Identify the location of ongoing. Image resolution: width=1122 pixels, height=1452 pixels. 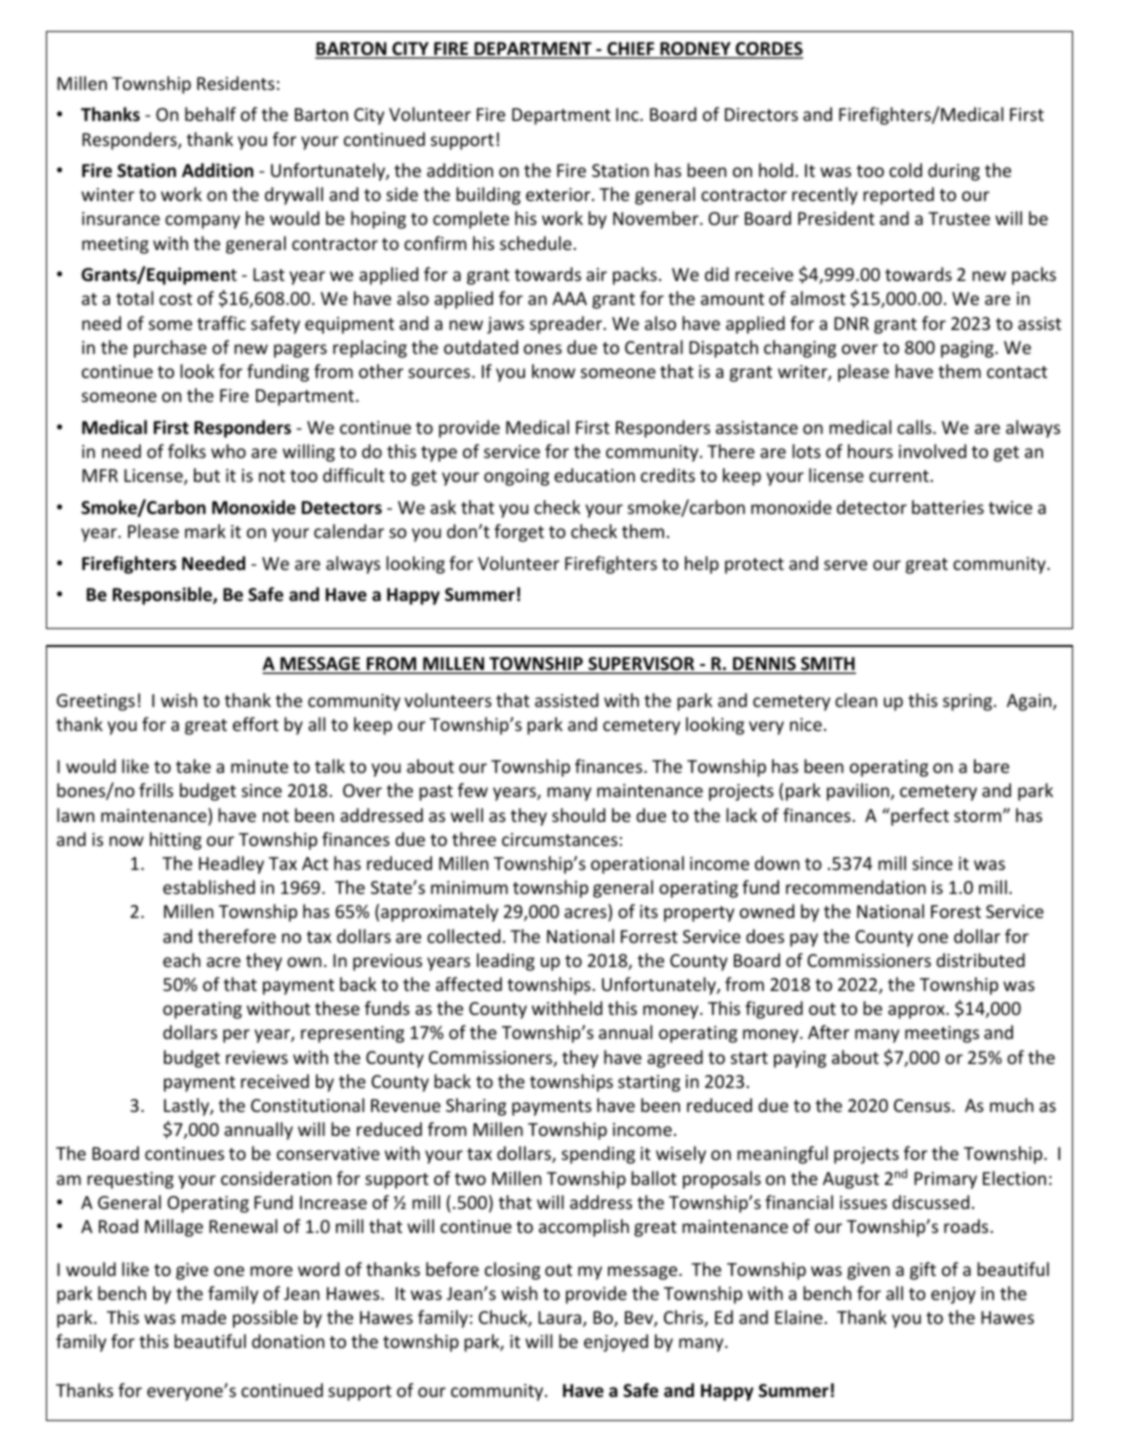
(516, 477).
